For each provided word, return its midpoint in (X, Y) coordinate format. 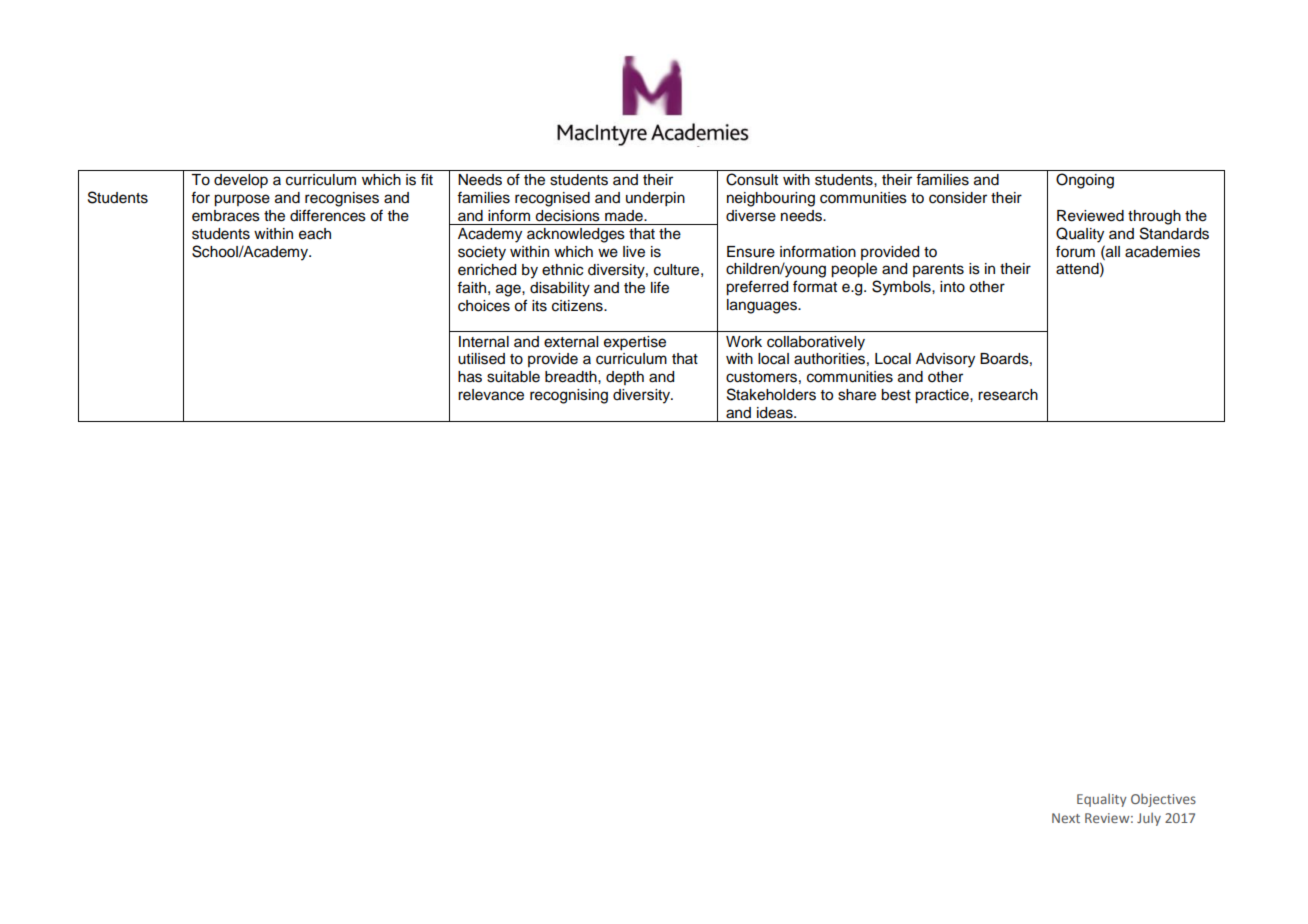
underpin (655, 199)
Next (1066, 818)
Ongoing (1085, 181)
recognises (342, 199)
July (1149, 819)
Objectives (1163, 800)
